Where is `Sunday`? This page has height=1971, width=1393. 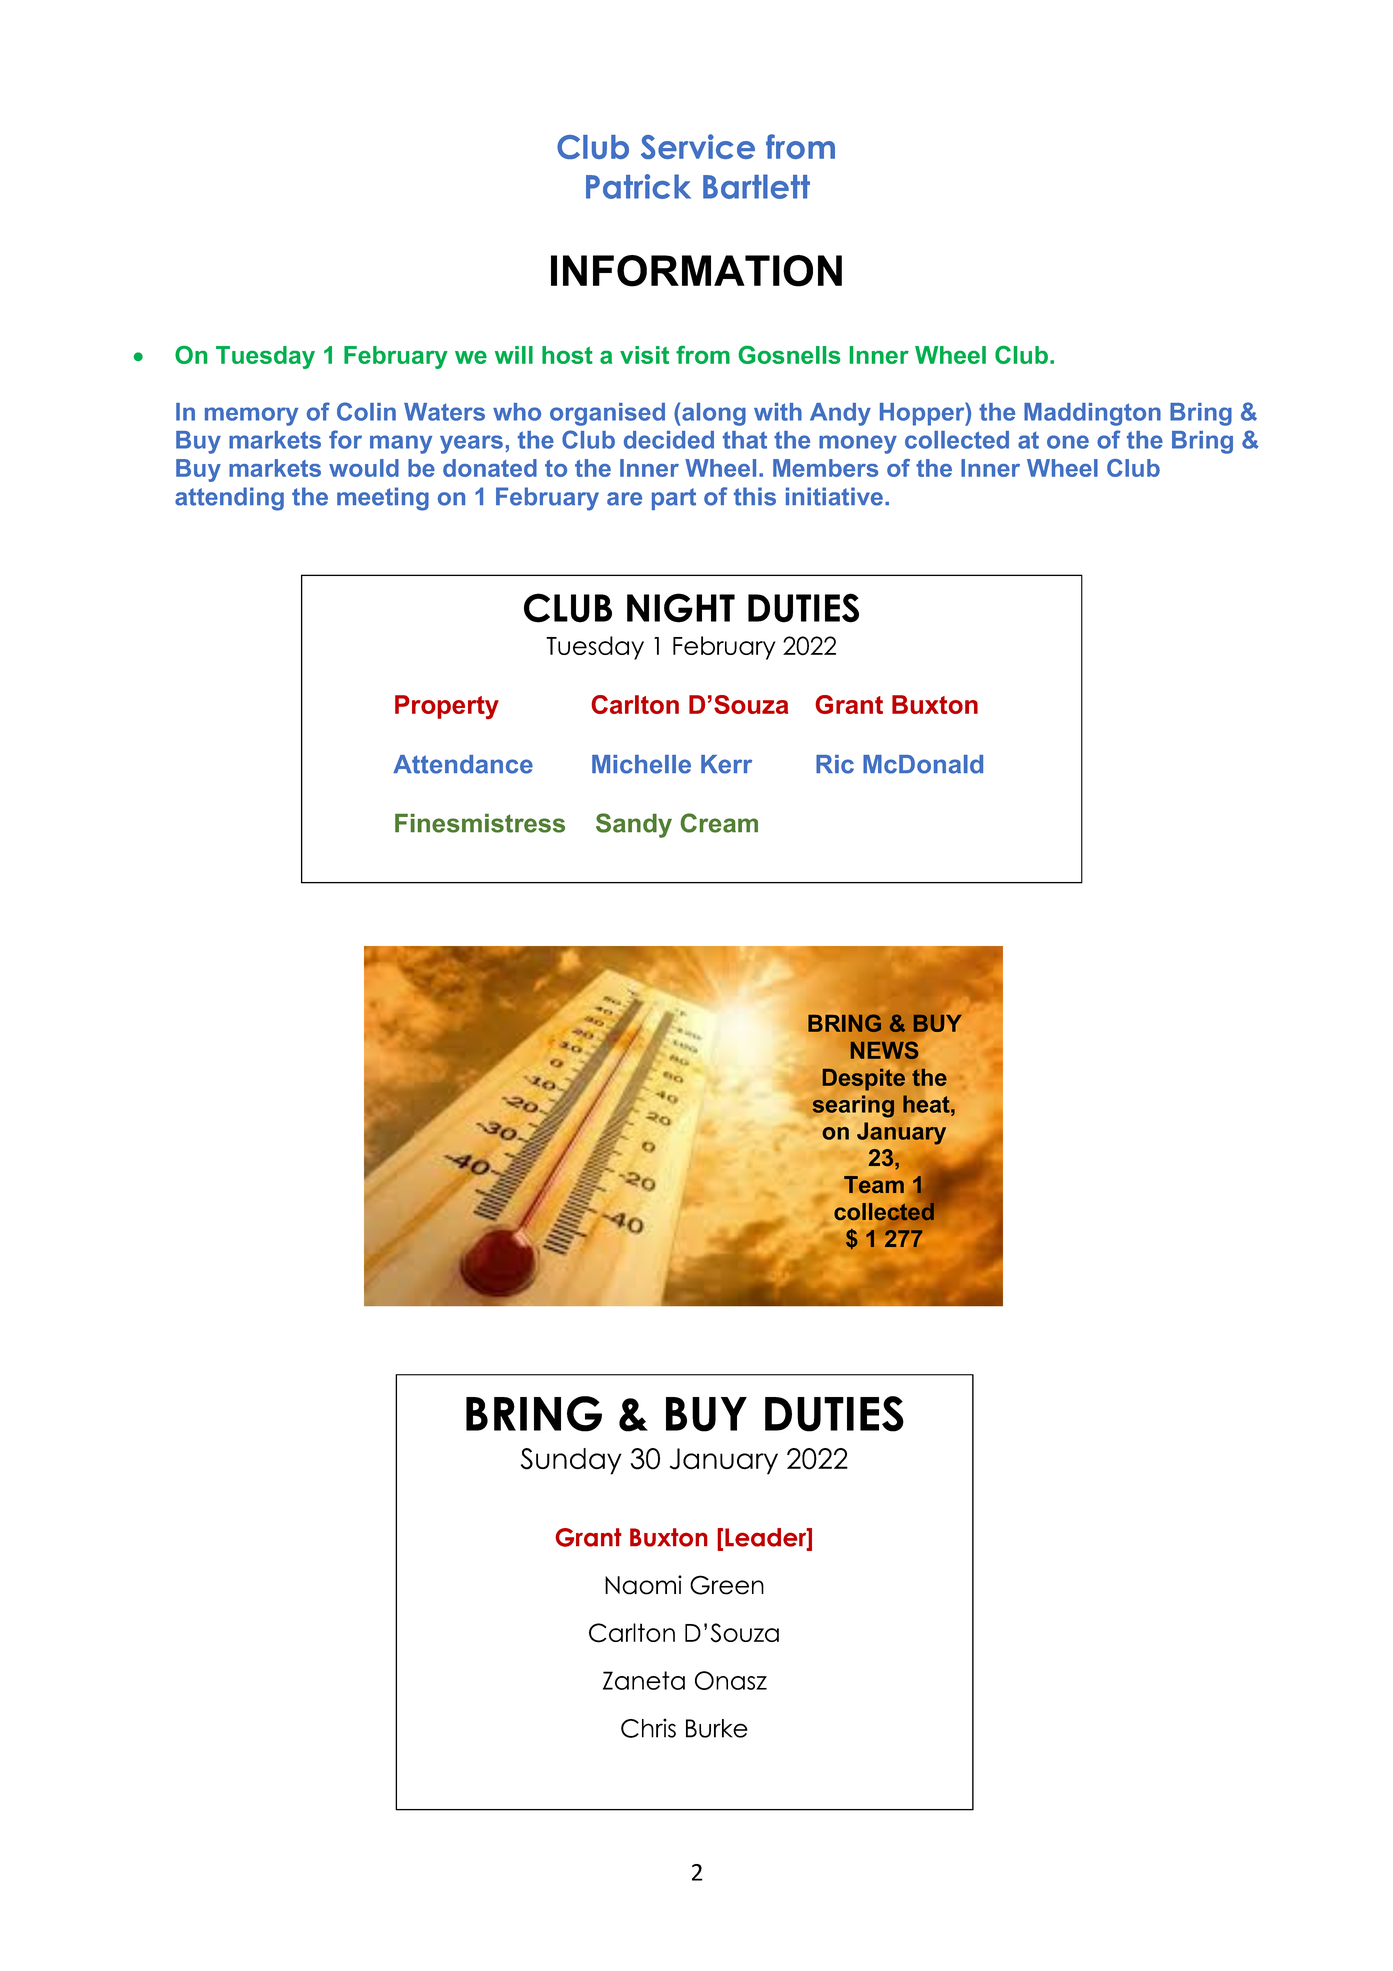 Sunday is located at coordinates (571, 1461).
